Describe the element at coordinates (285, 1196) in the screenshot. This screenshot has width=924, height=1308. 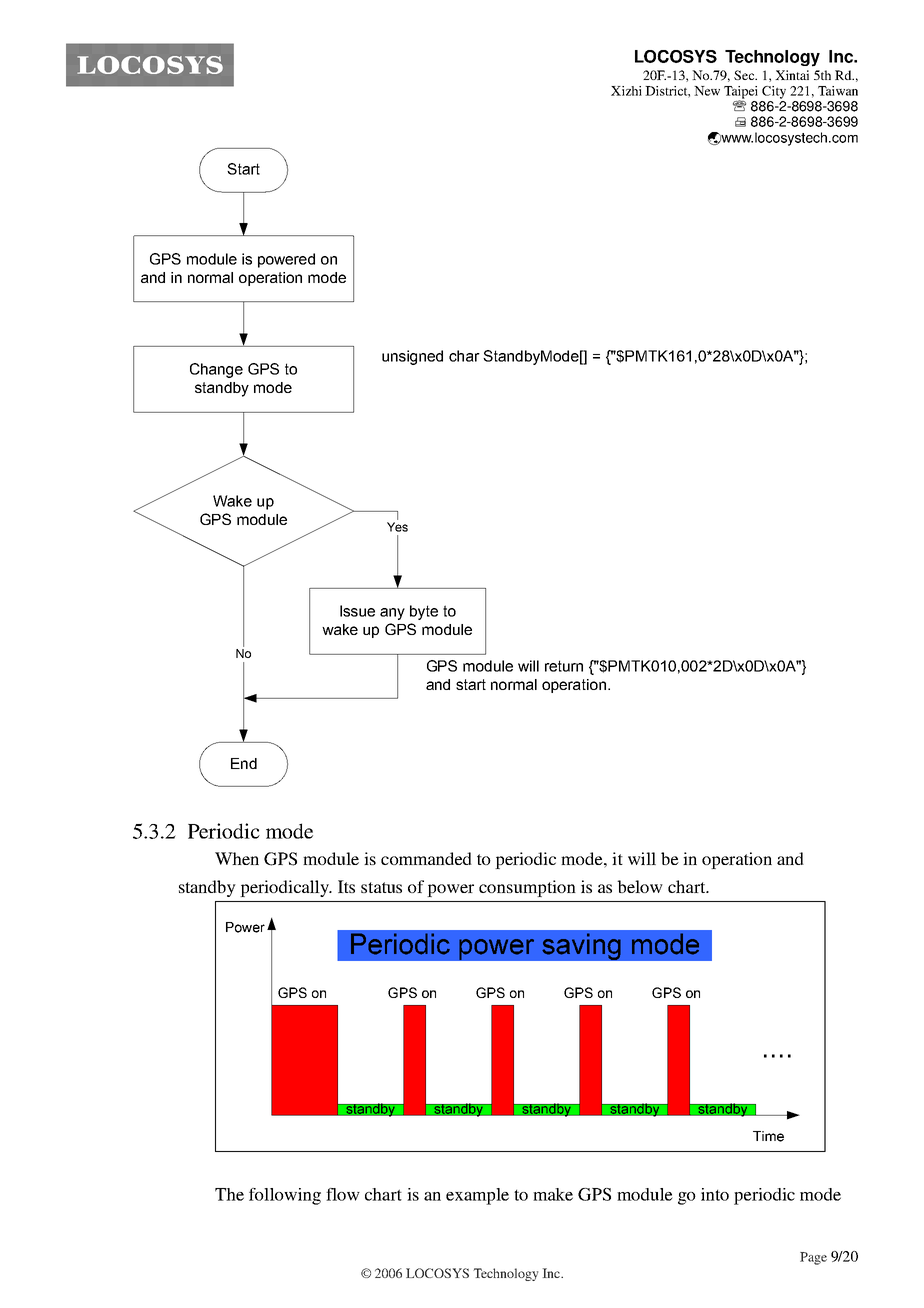
I see `following` at that location.
